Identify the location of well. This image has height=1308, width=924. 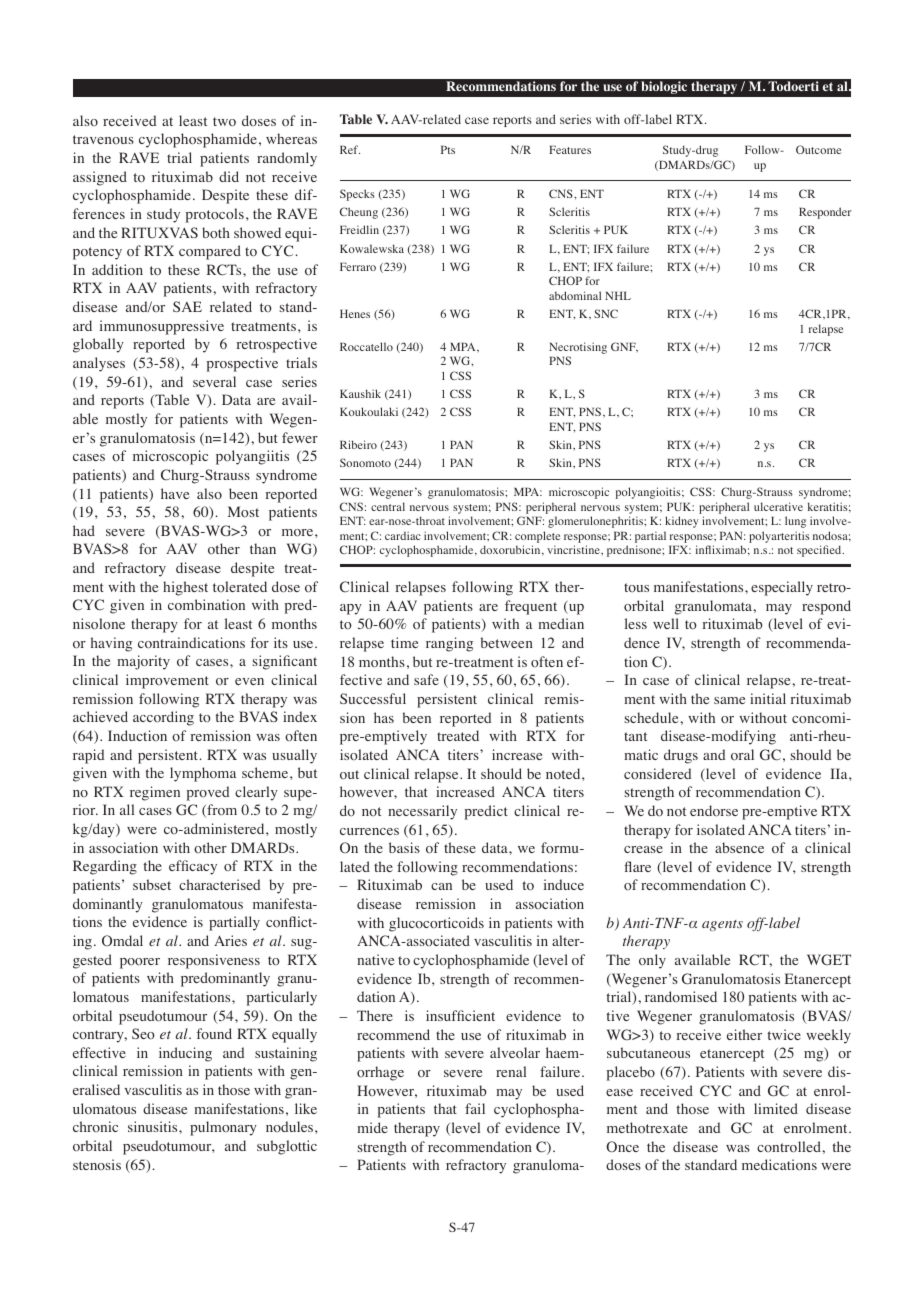
(666, 623).
